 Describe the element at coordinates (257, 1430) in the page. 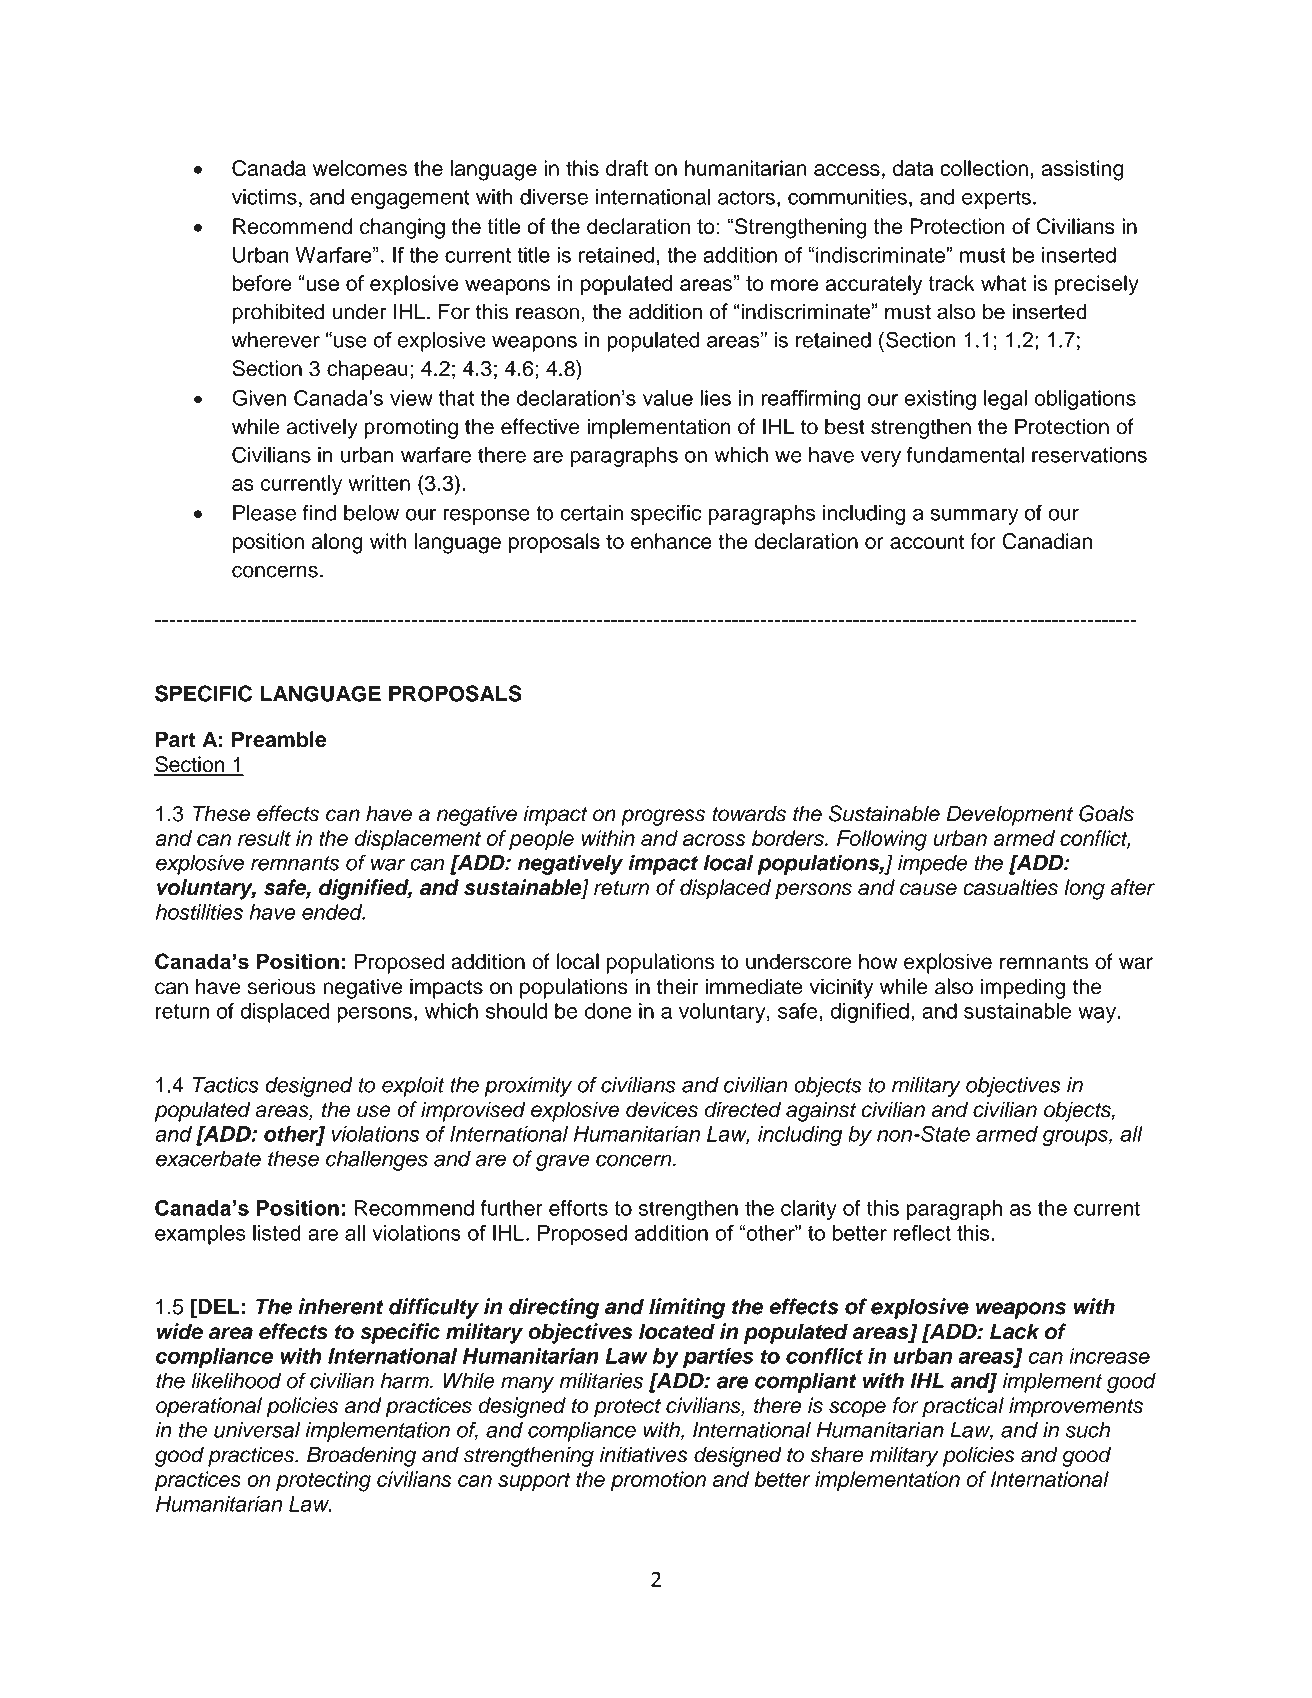

I see `universal` at that location.
